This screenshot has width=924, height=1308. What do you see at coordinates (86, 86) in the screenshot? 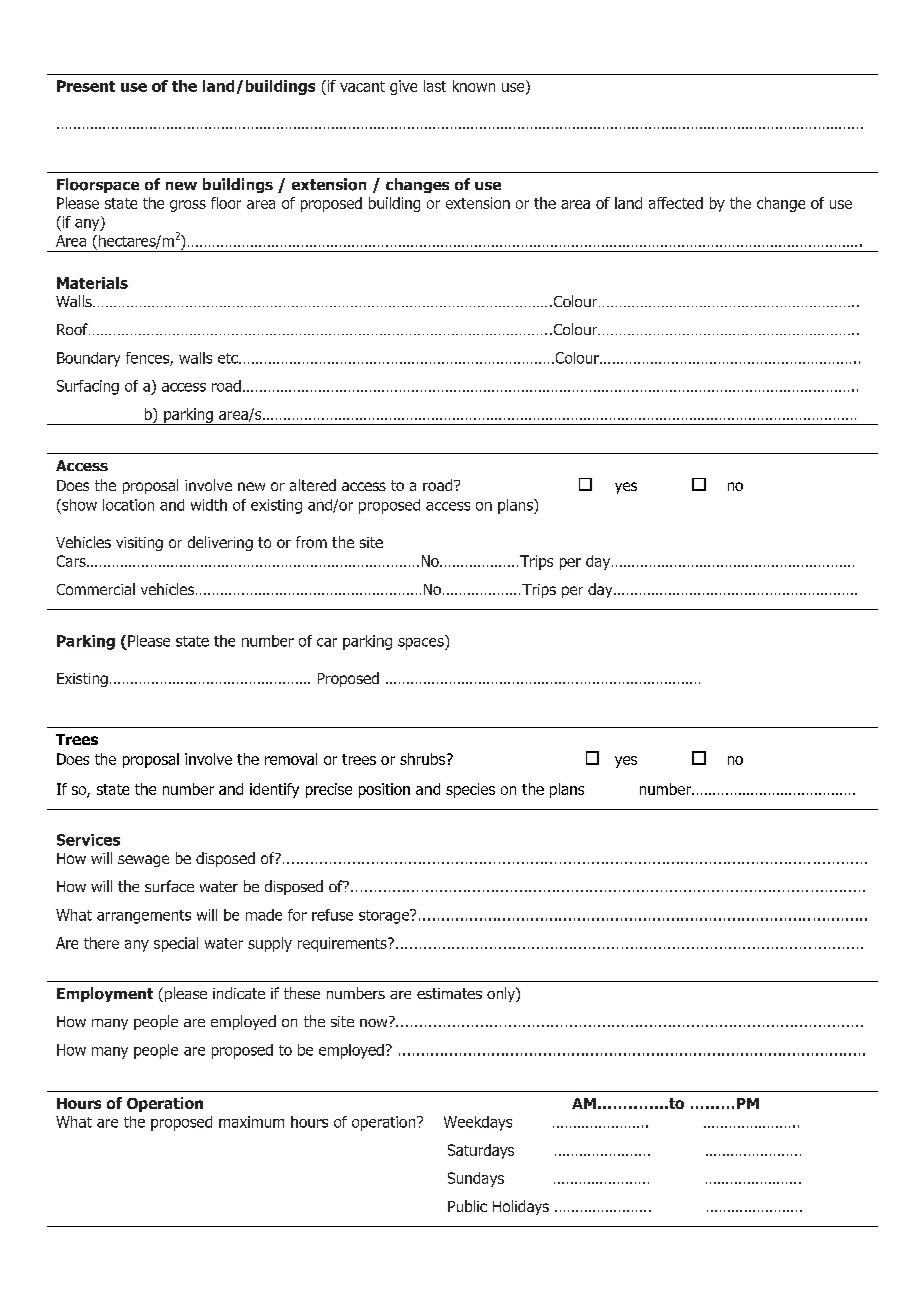
I see `Present` at bounding box center [86, 86].
